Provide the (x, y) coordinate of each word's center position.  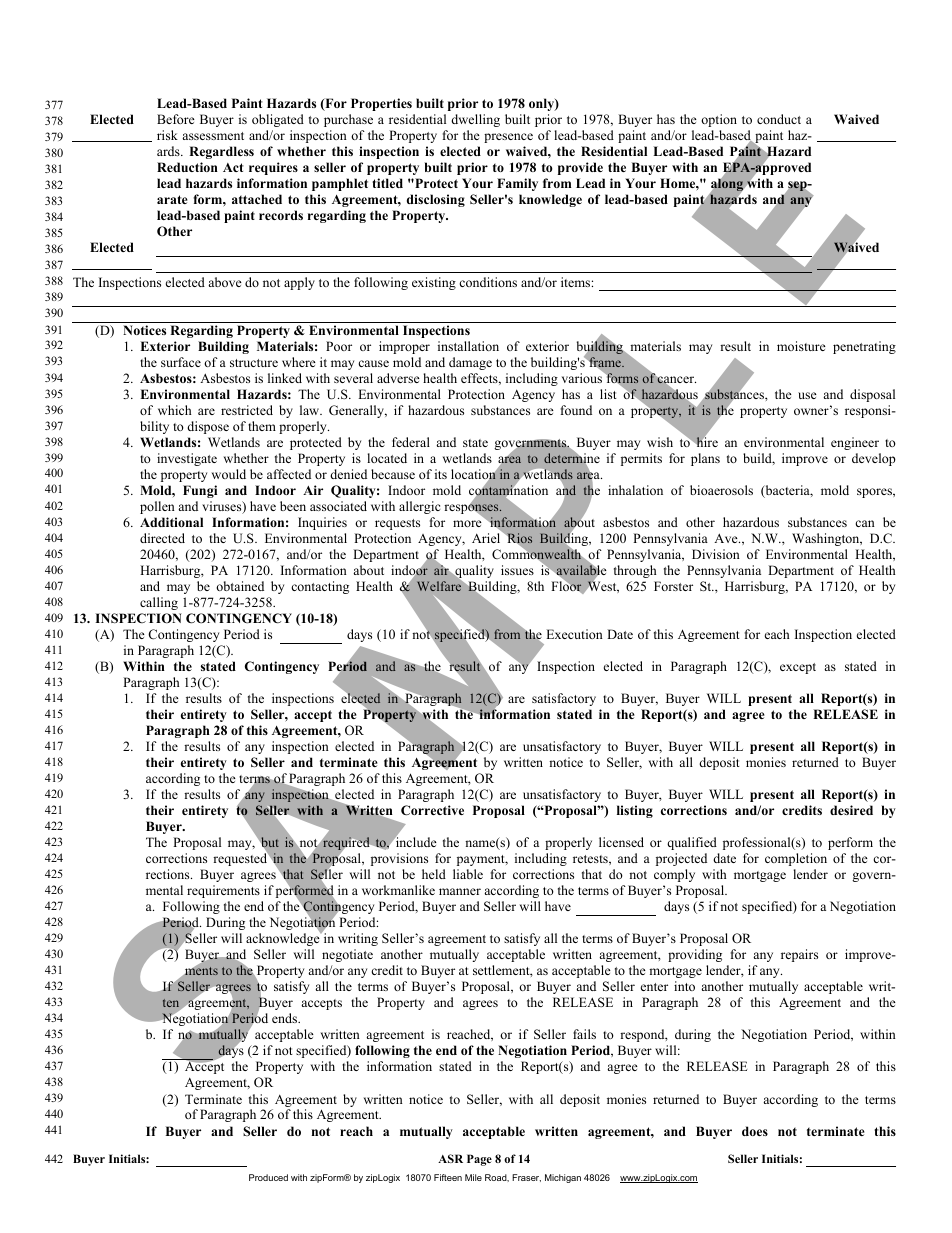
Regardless (221, 152)
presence (508, 138)
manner (460, 891)
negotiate (347, 955)
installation (468, 346)
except (798, 668)
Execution (574, 634)
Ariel (487, 537)
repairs (799, 955)
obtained (240, 586)
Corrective (432, 810)
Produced (268, 1177)
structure (254, 363)
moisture (801, 346)
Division (716, 554)
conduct (779, 119)
